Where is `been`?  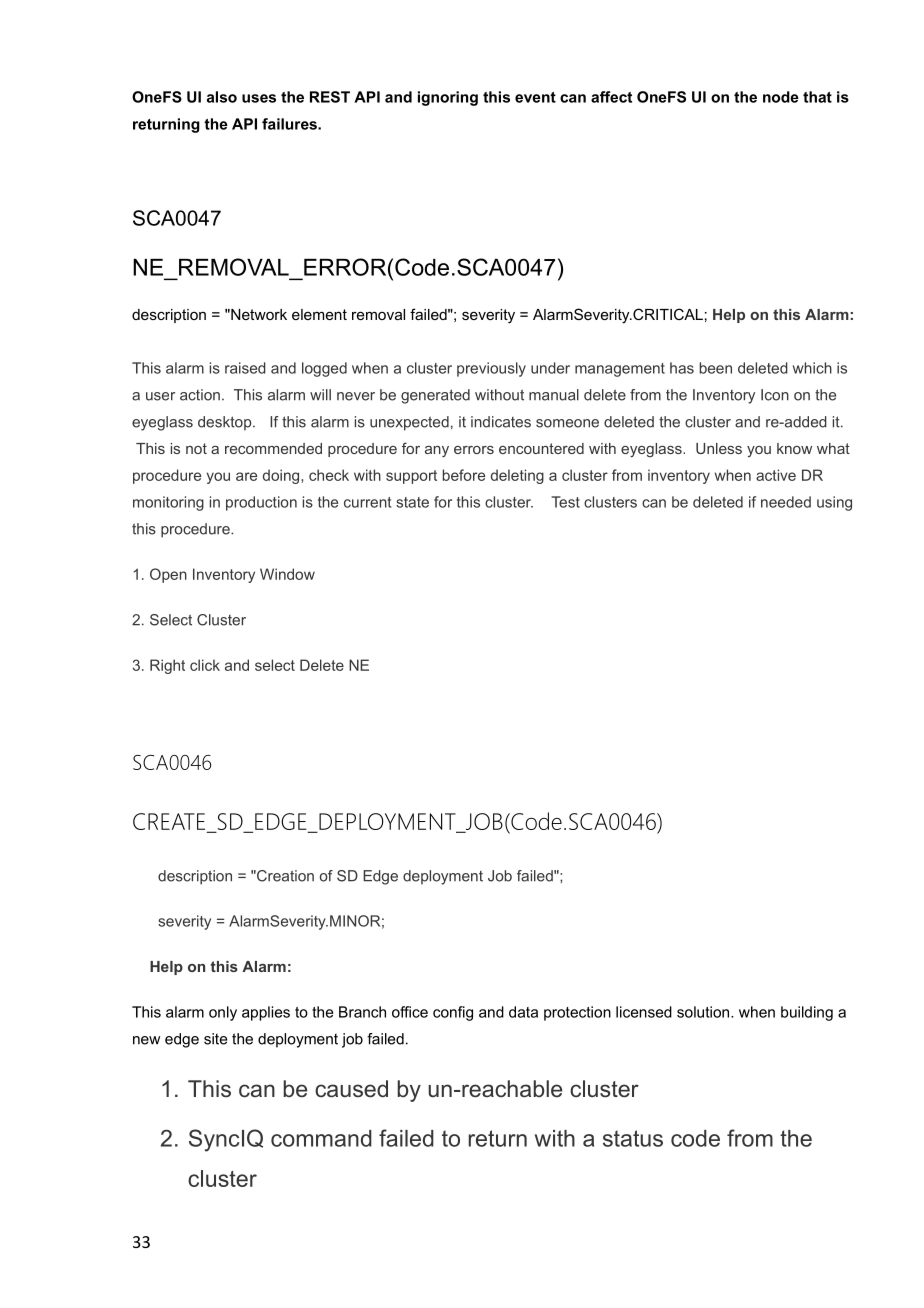 been is located at coordinates (716, 368).
